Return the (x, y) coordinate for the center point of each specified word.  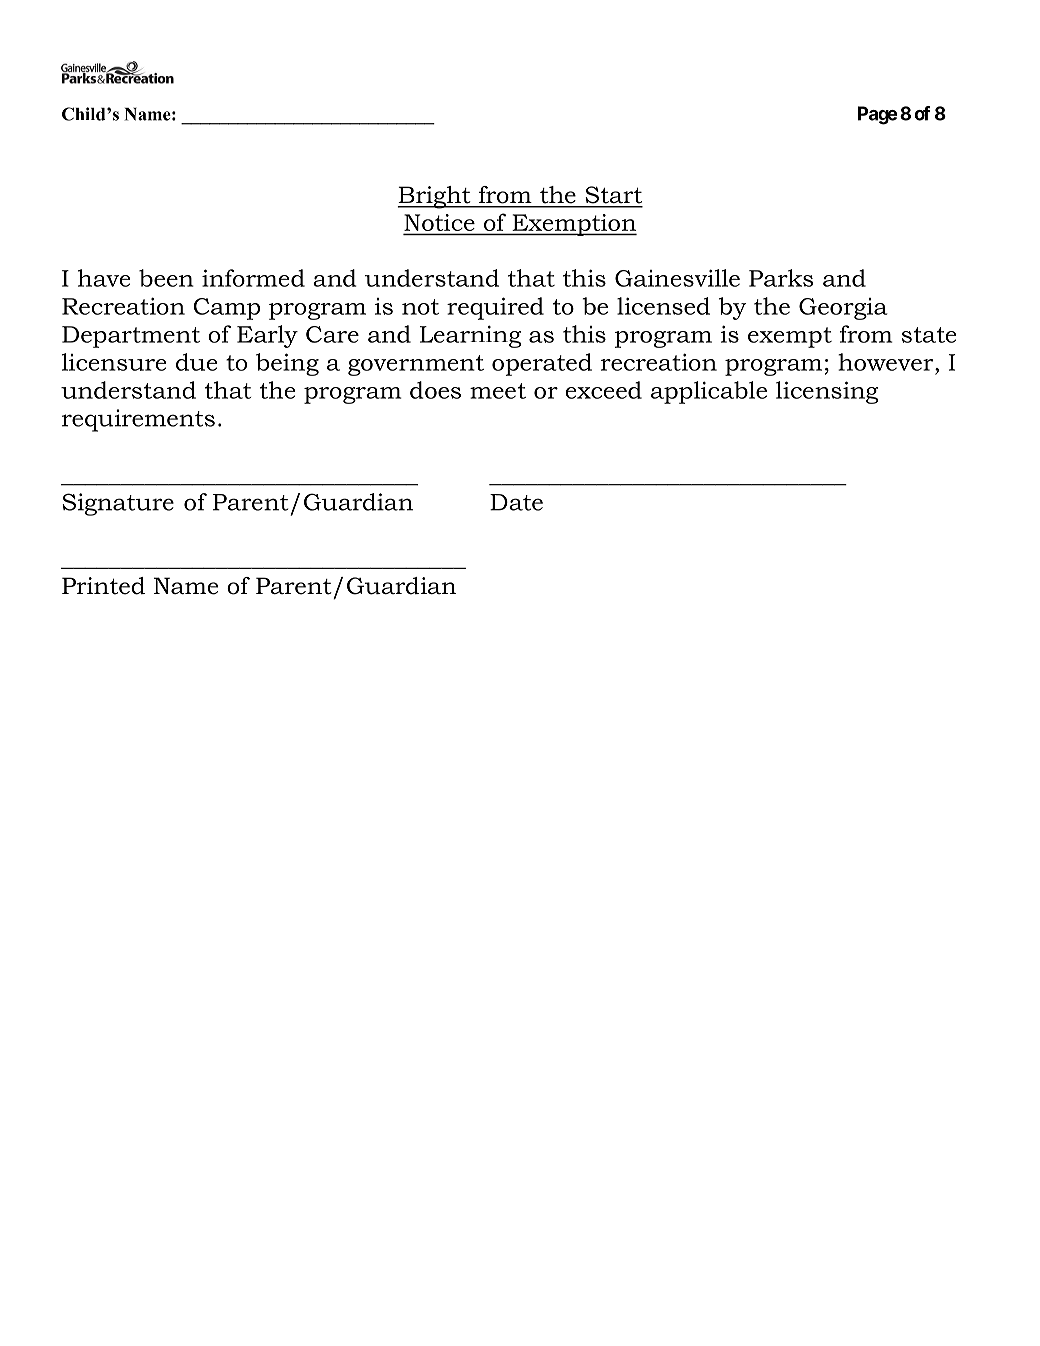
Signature (118, 504)
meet (498, 391)
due (196, 362)
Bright (435, 197)
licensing (827, 392)
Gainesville (677, 278)
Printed (103, 586)
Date (516, 502)
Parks (781, 278)
